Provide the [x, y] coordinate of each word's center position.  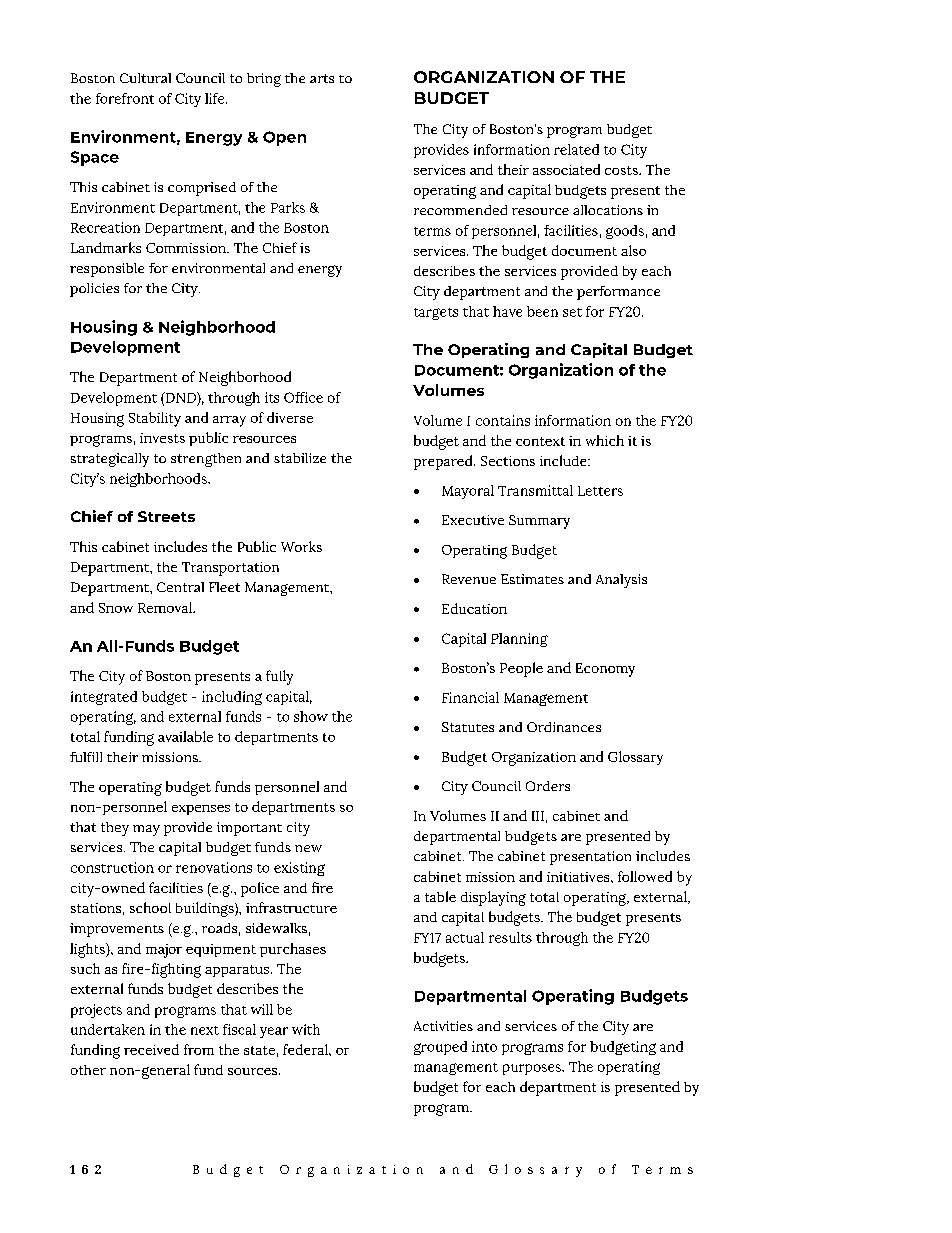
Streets [166, 516]
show [311, 716]
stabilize [300, 458]
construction [112, 867]
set [572, 312]
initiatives [579, 877]
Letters [600, 491]
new [308, 848]
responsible [107, 270]
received [151, 1049]
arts [322, 78]
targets [436, 314]
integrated [104, 698]
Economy [605, 670]
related [576, 149]
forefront [125, 98]
